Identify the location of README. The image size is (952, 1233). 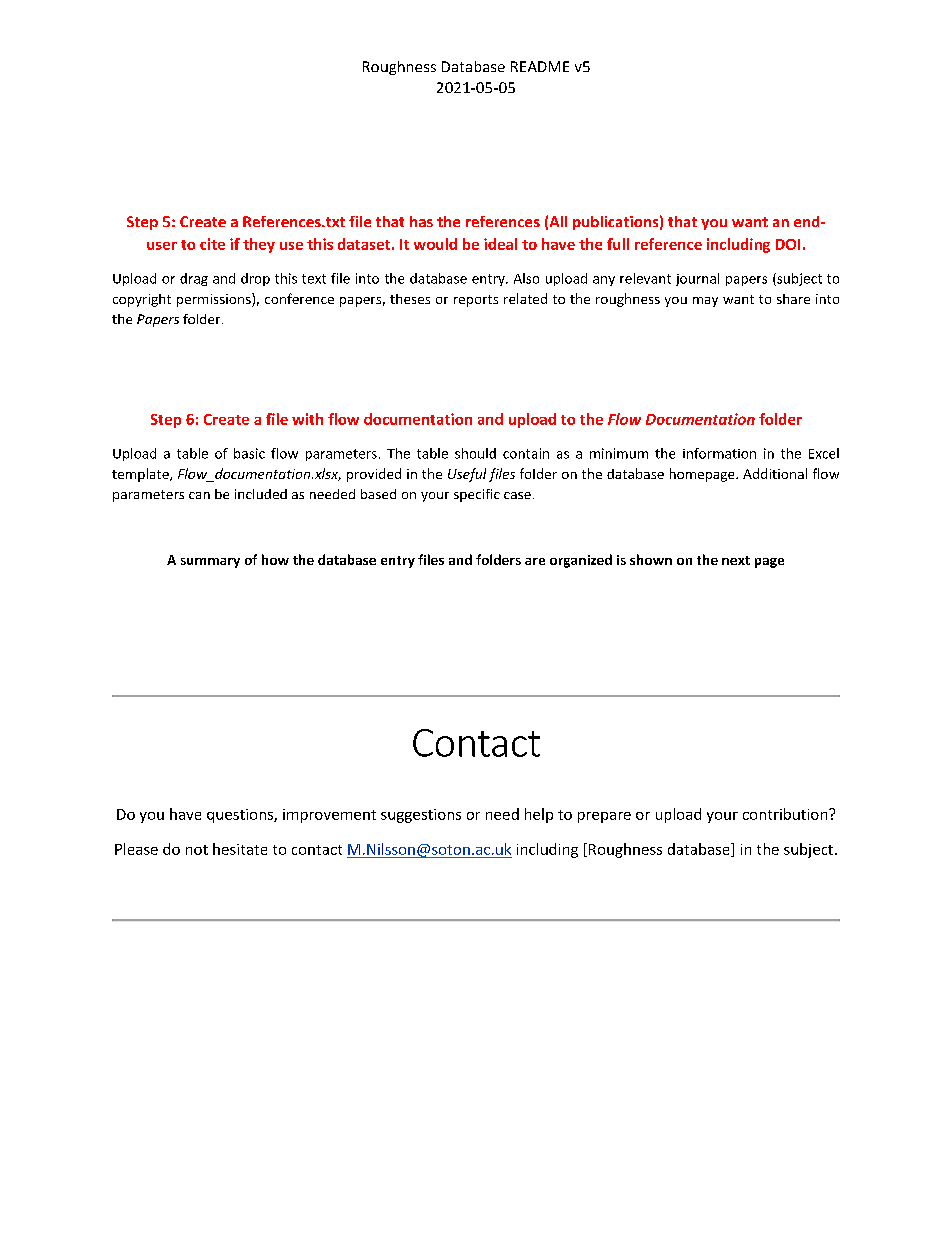
(540, 66).
